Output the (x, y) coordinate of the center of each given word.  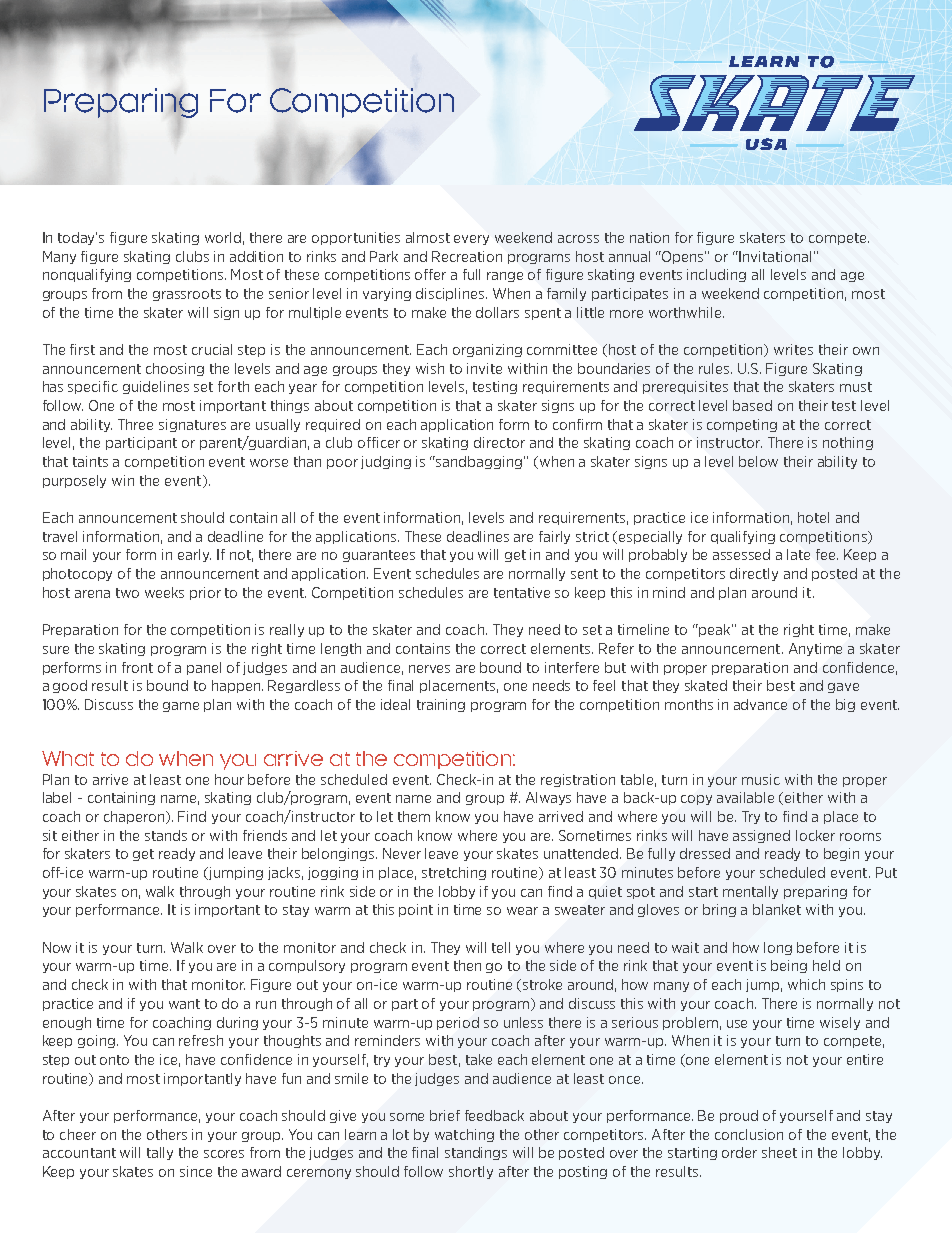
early (194, 555)
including (716, 275)
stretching (454, 873)
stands (166, 835)
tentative (522, 592)
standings (476, 1153)
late (798, 554)
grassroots (187, 295)
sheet (779, 1152)
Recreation (467, 256)
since (196, 1171)
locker (815, 835)
